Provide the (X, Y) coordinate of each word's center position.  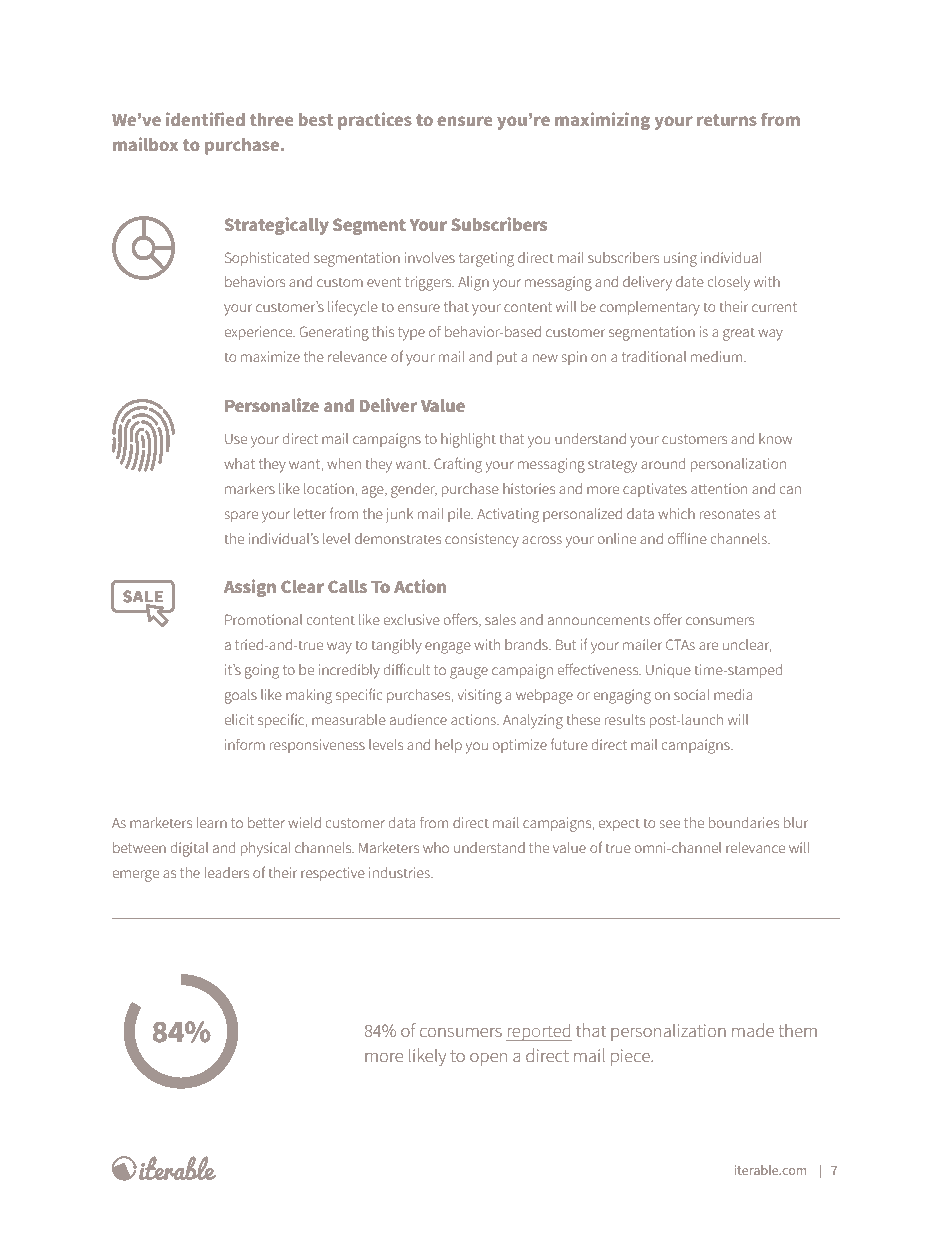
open (488, 1059)
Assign (250, 588)
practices (375, 121)
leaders (227, 872)
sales (500, 619)
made (753, 1030)
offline (687, 538)
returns (727, 120)
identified (205, 119)
